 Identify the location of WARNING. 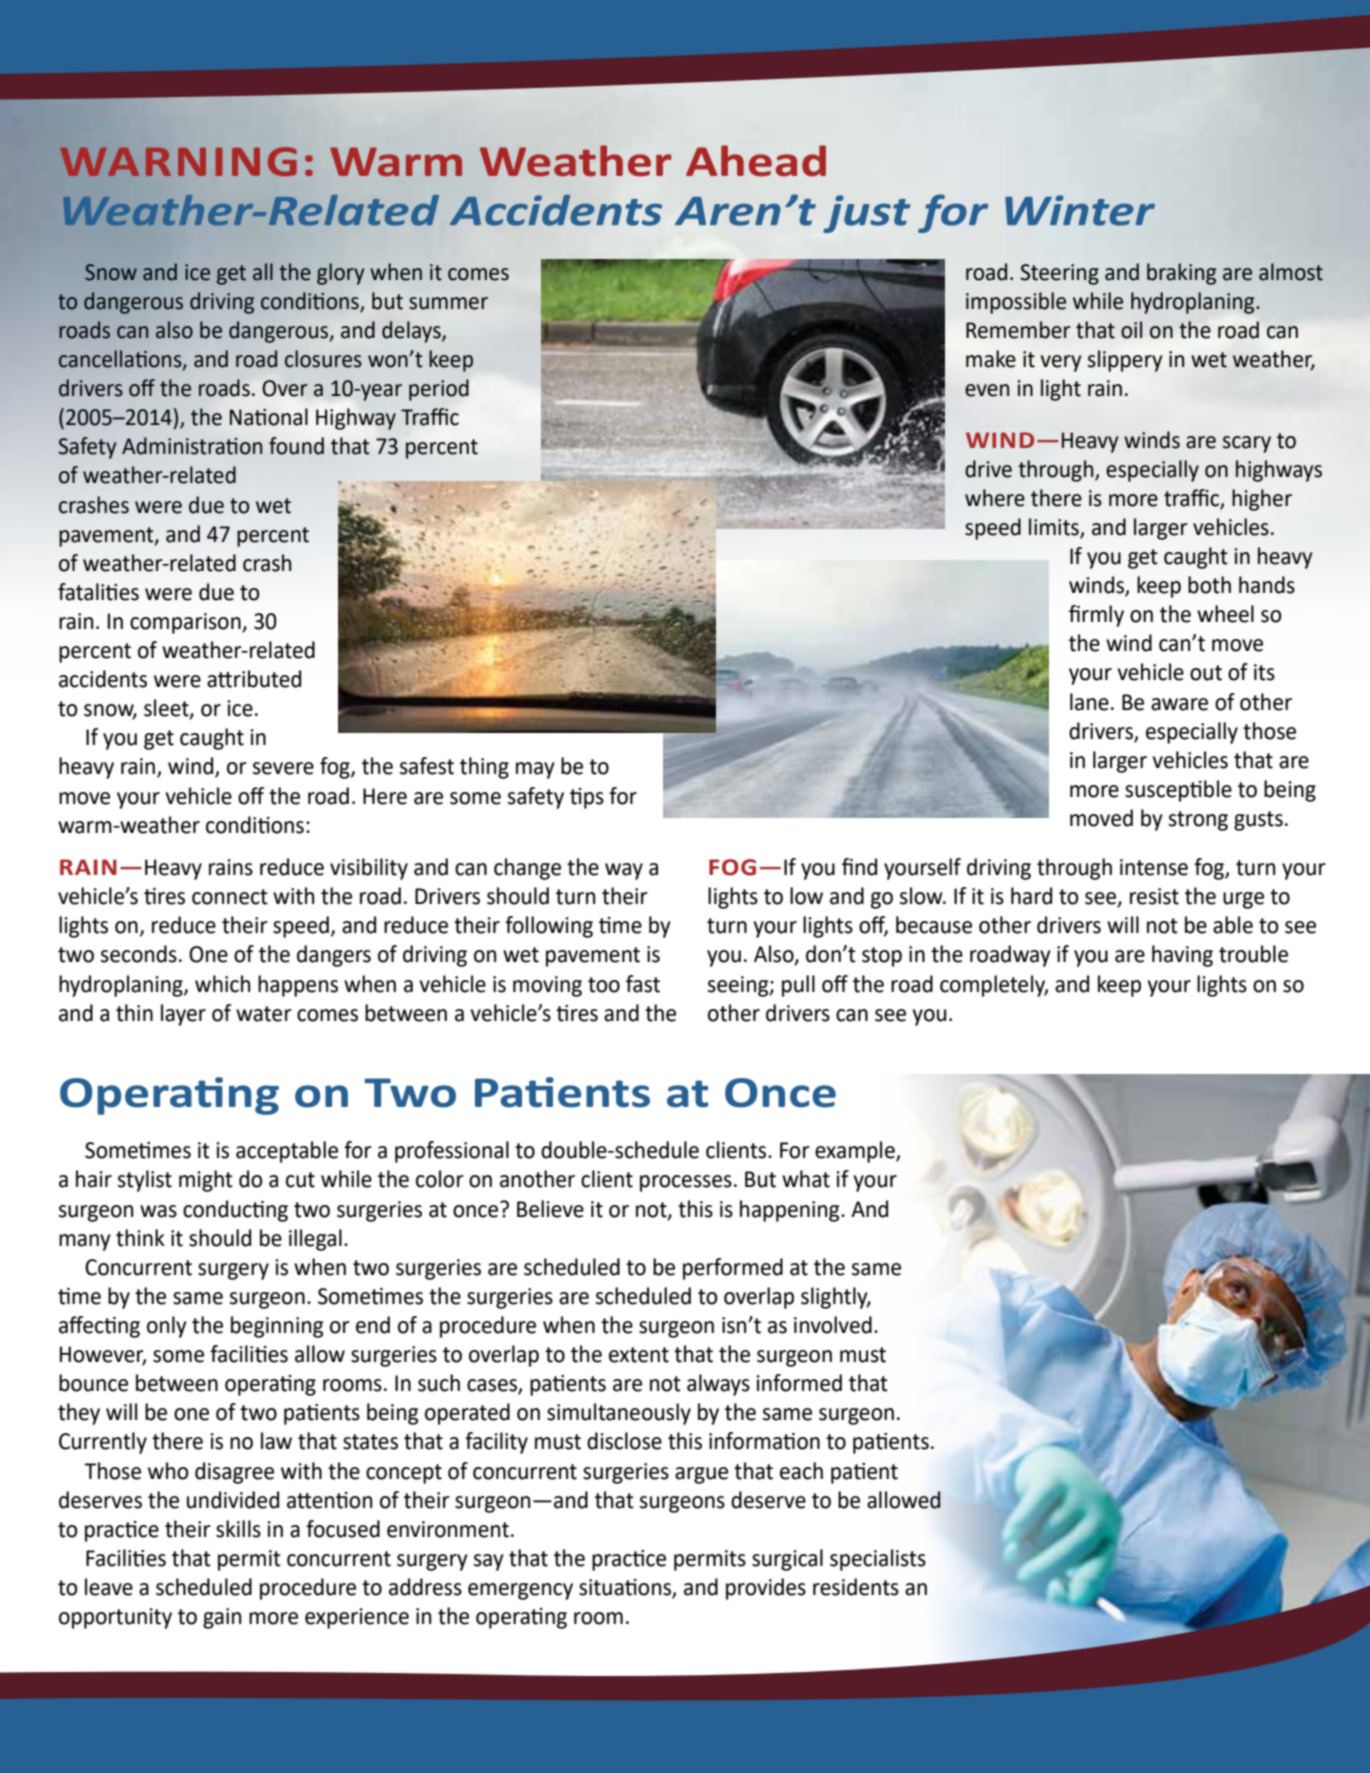
(178, 161).
